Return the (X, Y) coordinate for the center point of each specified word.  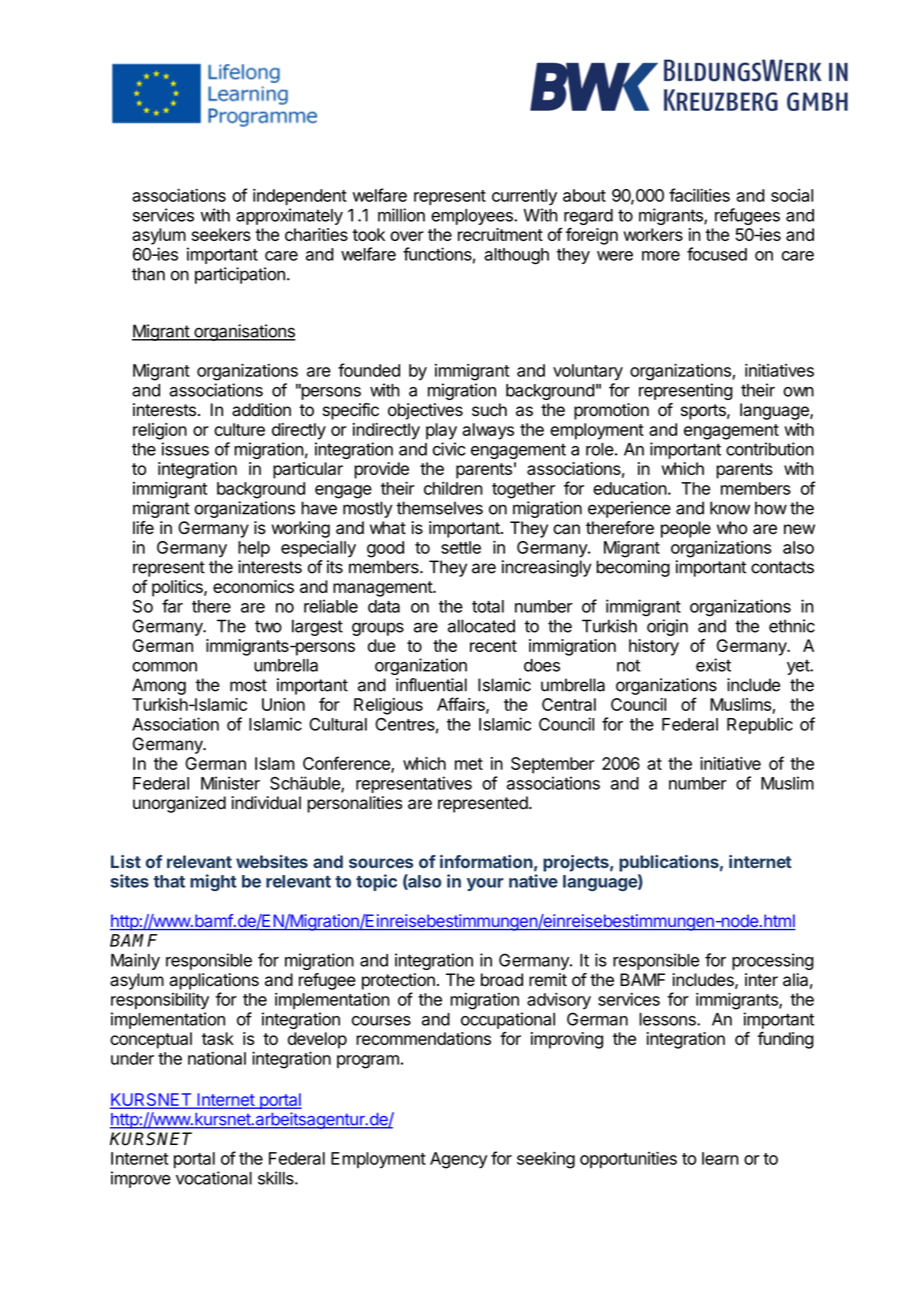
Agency (458, 1160)
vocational (214, 1178)
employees (473, 217)
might (213, 882)
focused (717, 254)
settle (461, 547)
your (485, 884)
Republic (760, 725)
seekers (221, 234)
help (254, 549)
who (732, 528)
